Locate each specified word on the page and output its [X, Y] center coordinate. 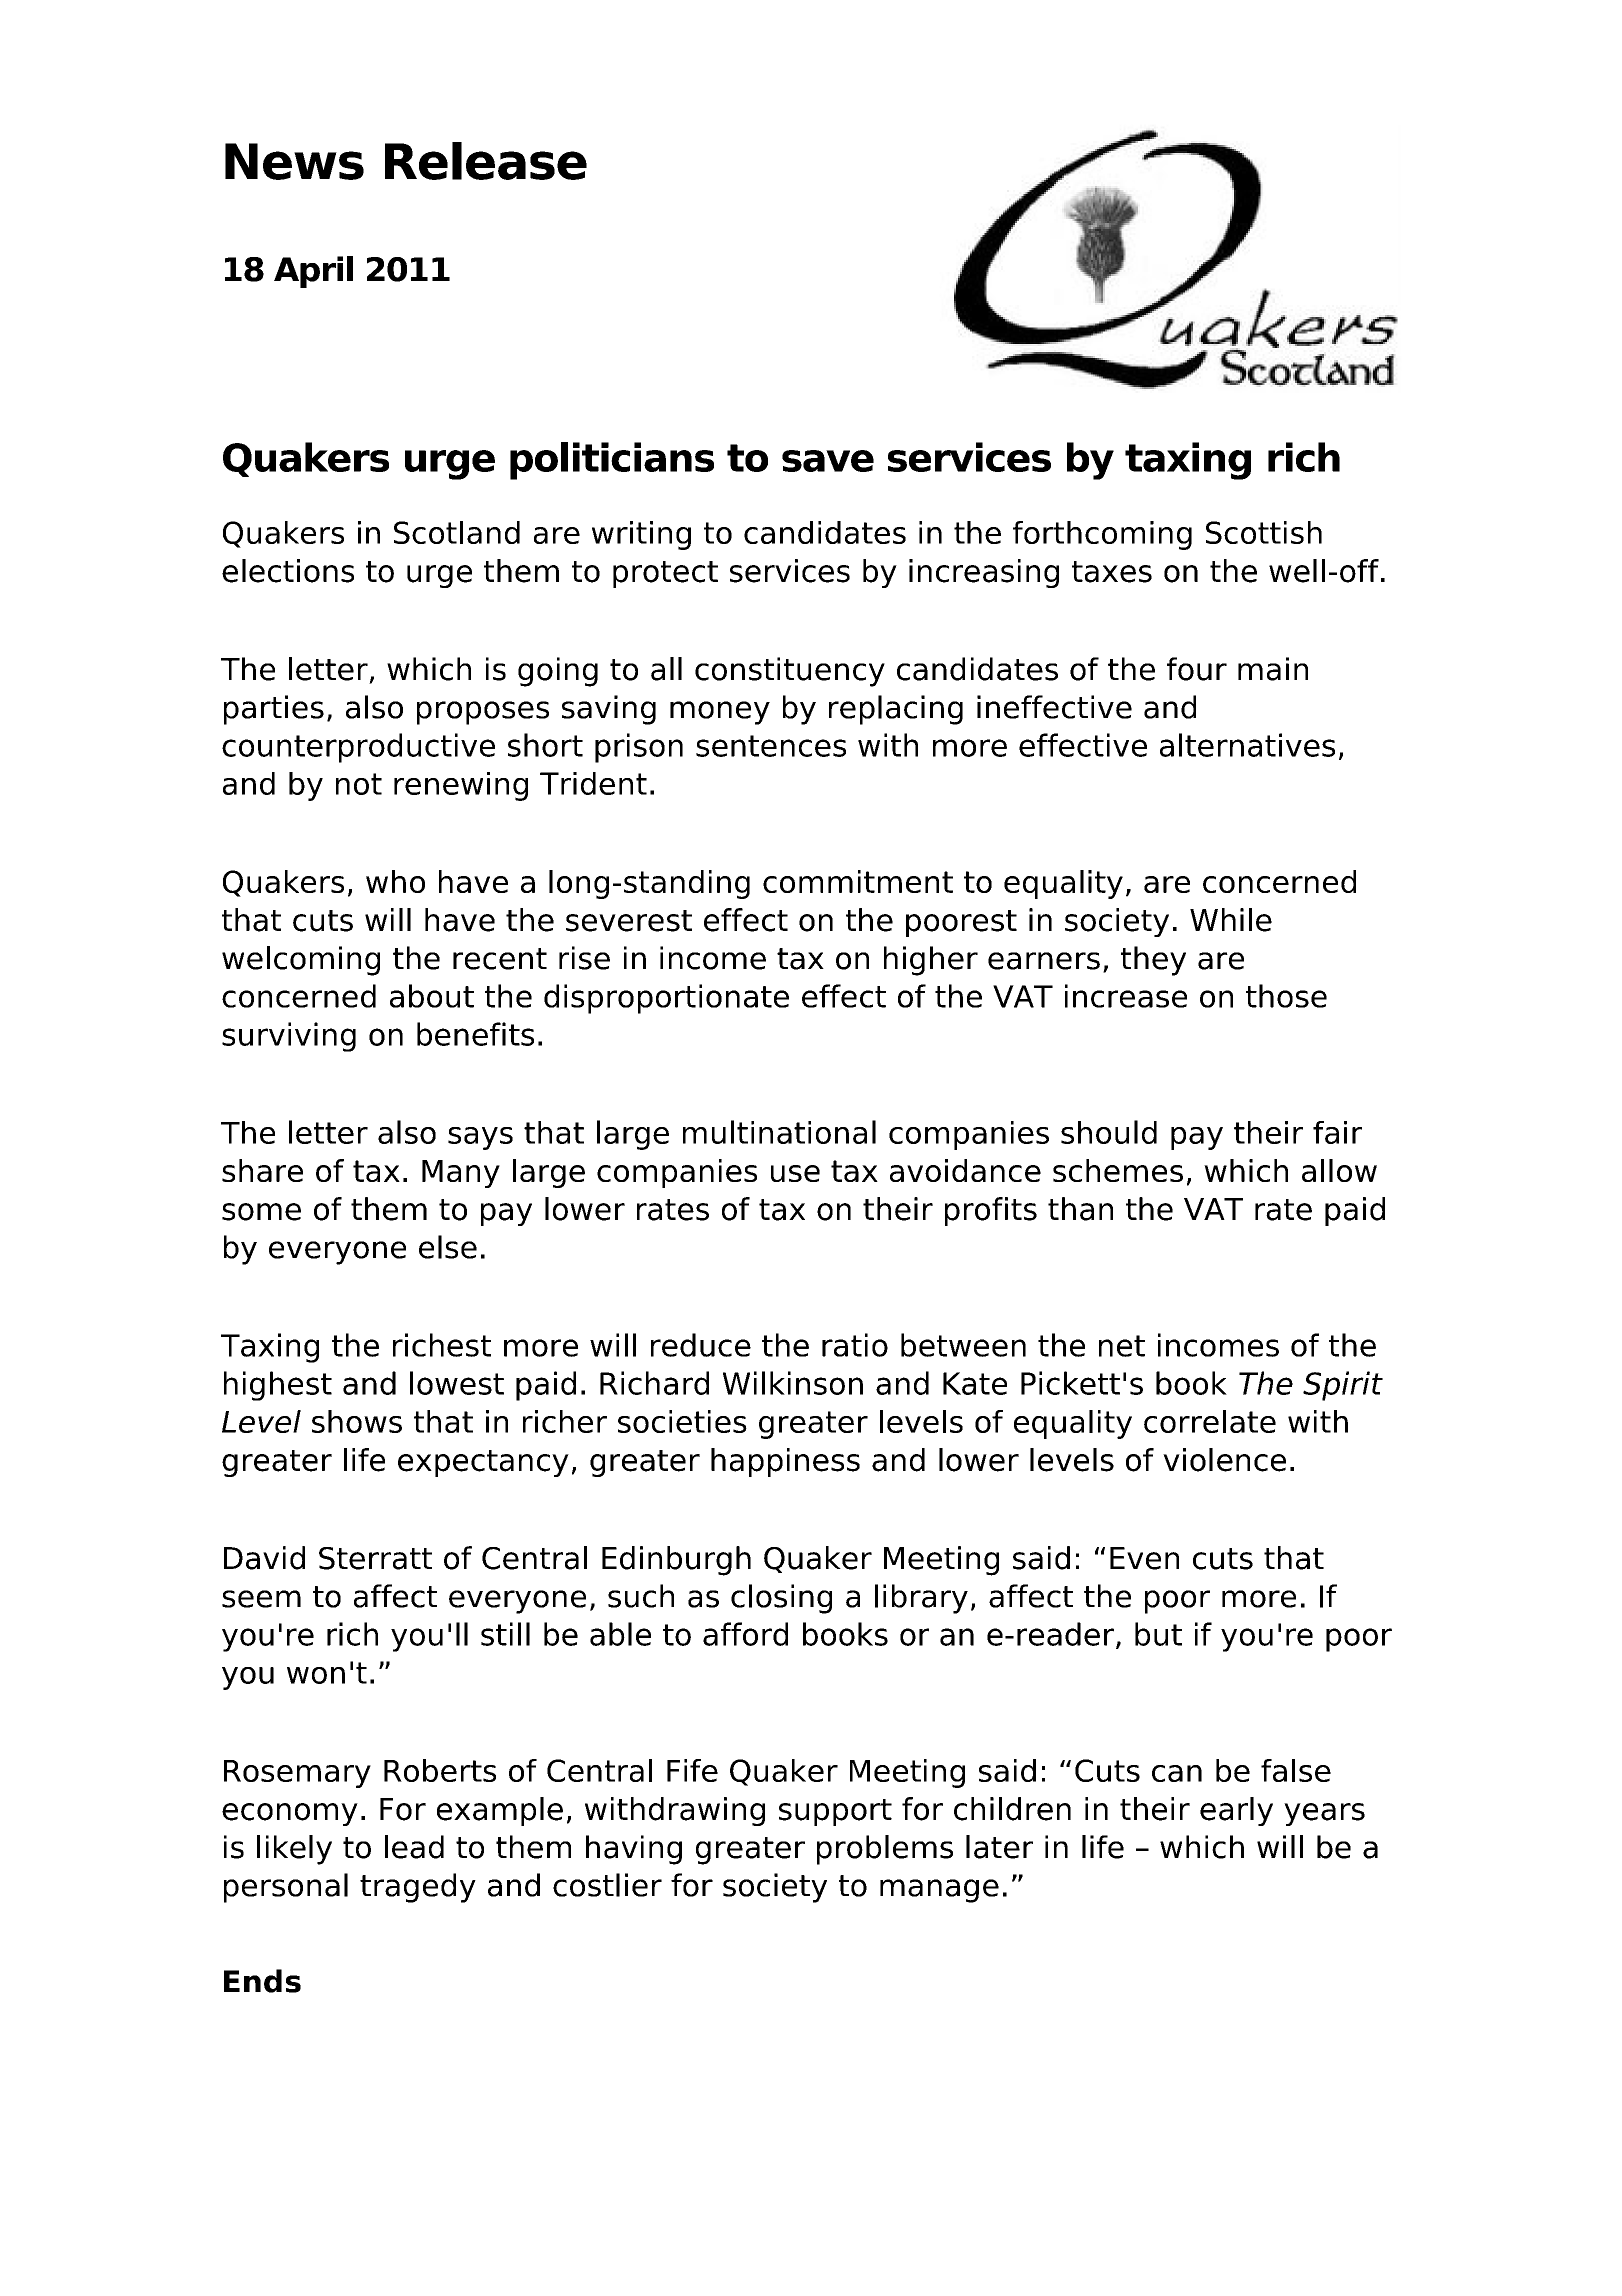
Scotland [457, 532]
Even [1144, 1558]
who [395, 881]
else [448, 1247]
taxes [1112, 572]
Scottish [1264, 532]
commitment [858, 881]
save [828, 461]
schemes [1118, 1170]
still [505, 1634]
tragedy [418, 1888]
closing [781, 1599]
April [313, 272]
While [1231, 920]
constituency [790, 672]
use [795, 1173]
